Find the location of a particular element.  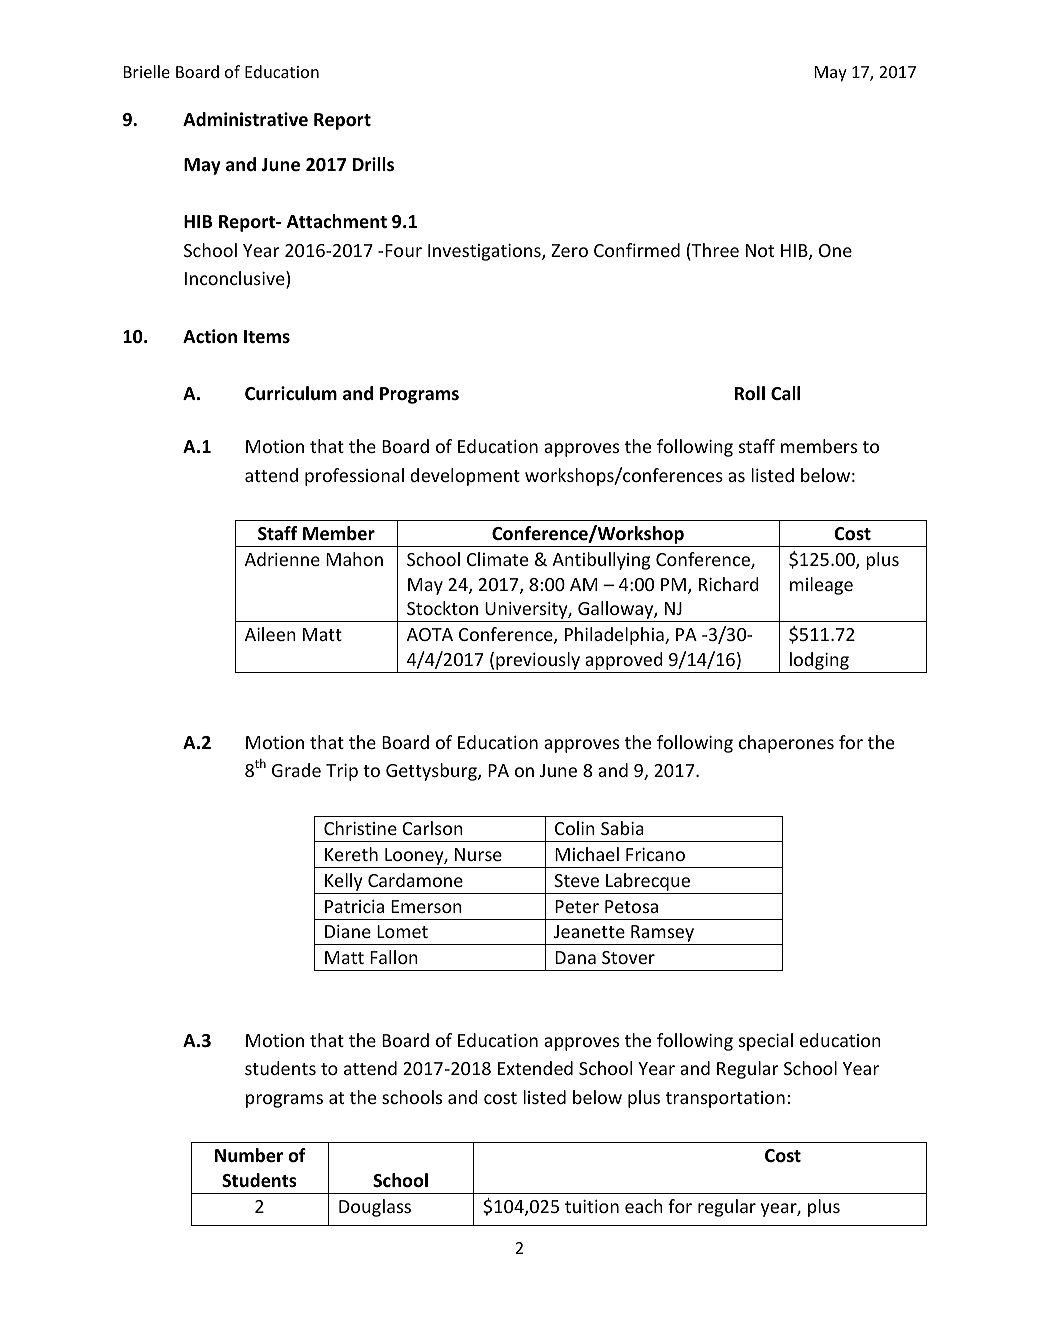

Adrienne is located at coordinates (282, 559).
